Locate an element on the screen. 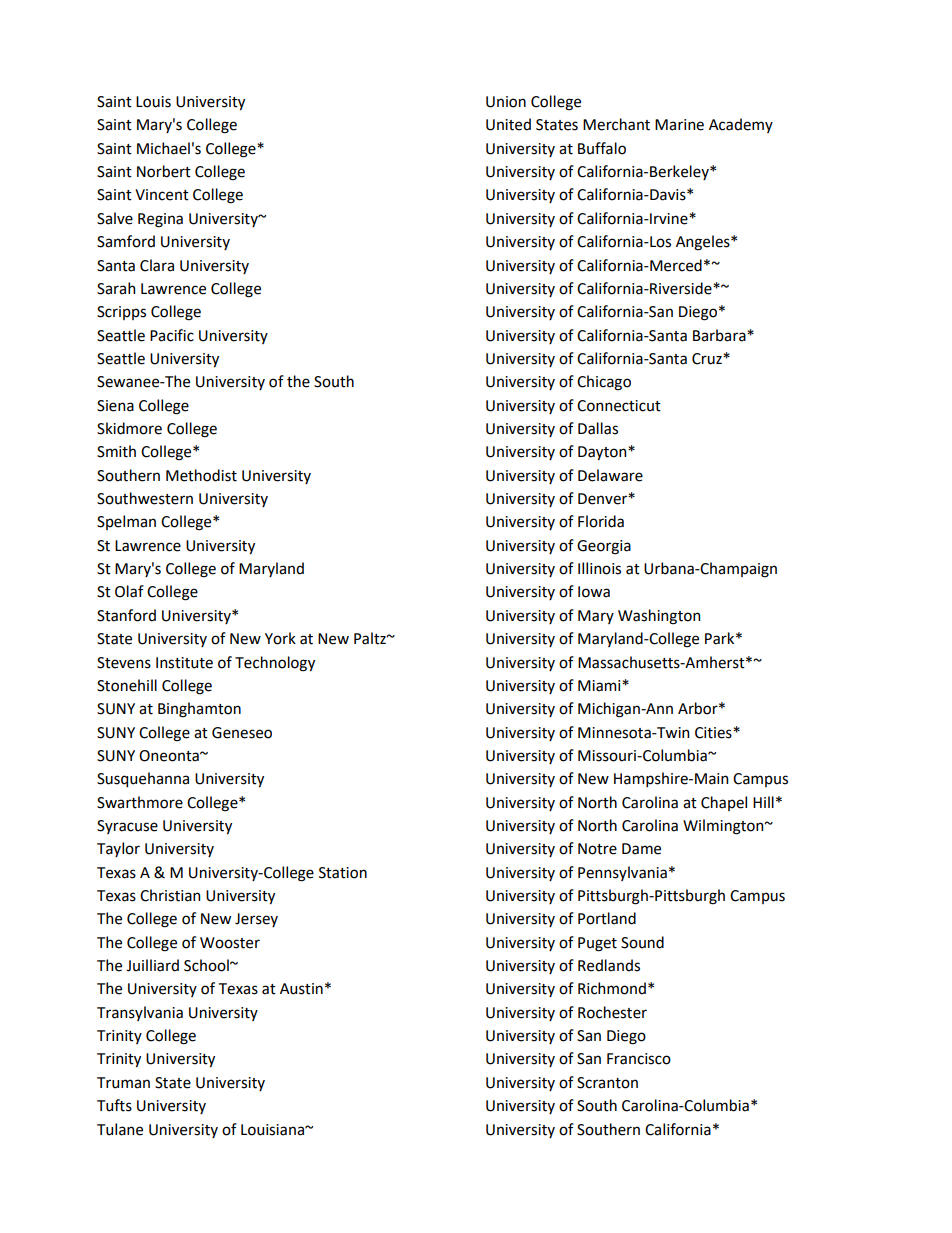  Delaware is located at coordinates (610, 475).
